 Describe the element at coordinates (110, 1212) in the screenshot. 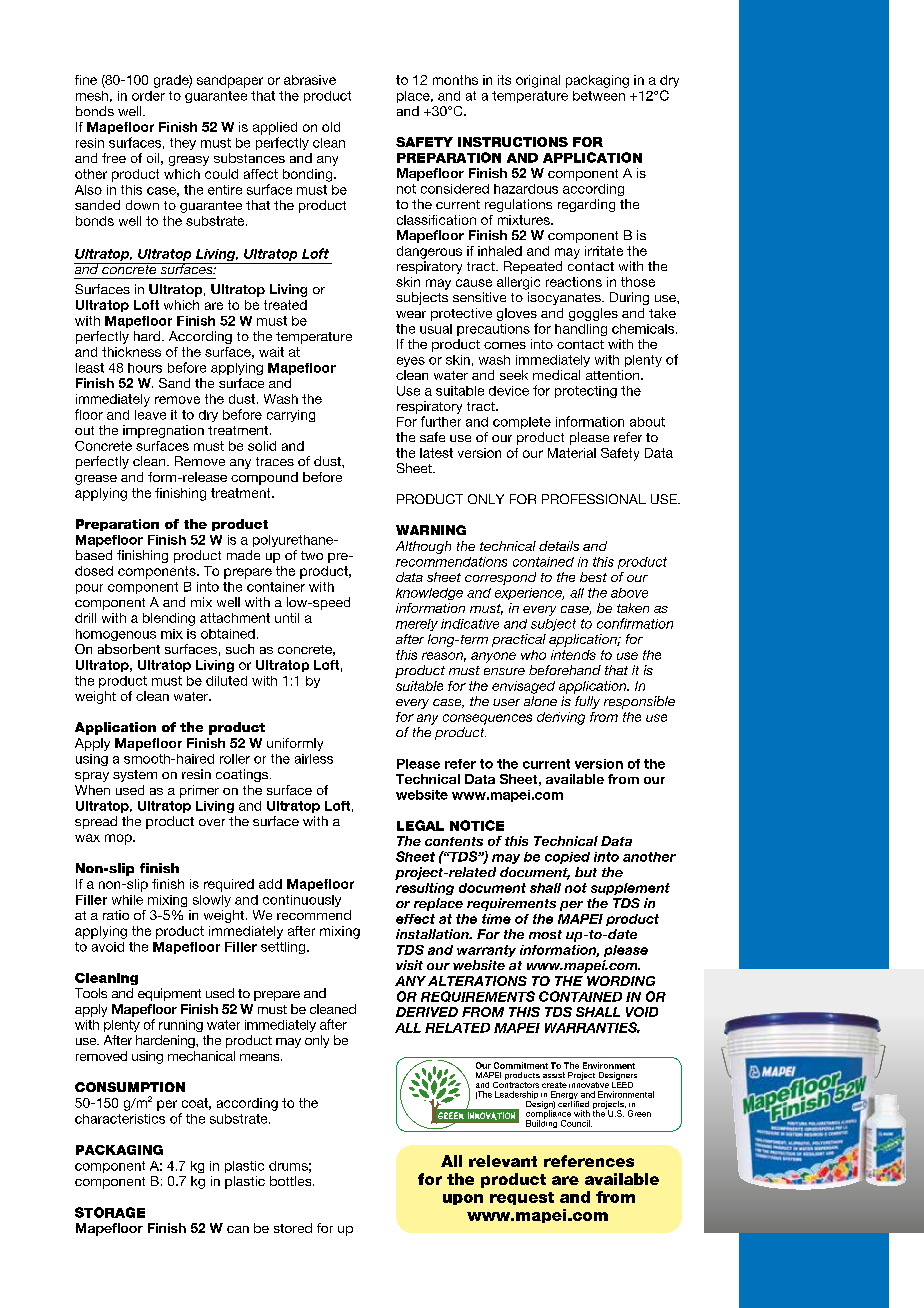

I see `STORAGE` at that location.
